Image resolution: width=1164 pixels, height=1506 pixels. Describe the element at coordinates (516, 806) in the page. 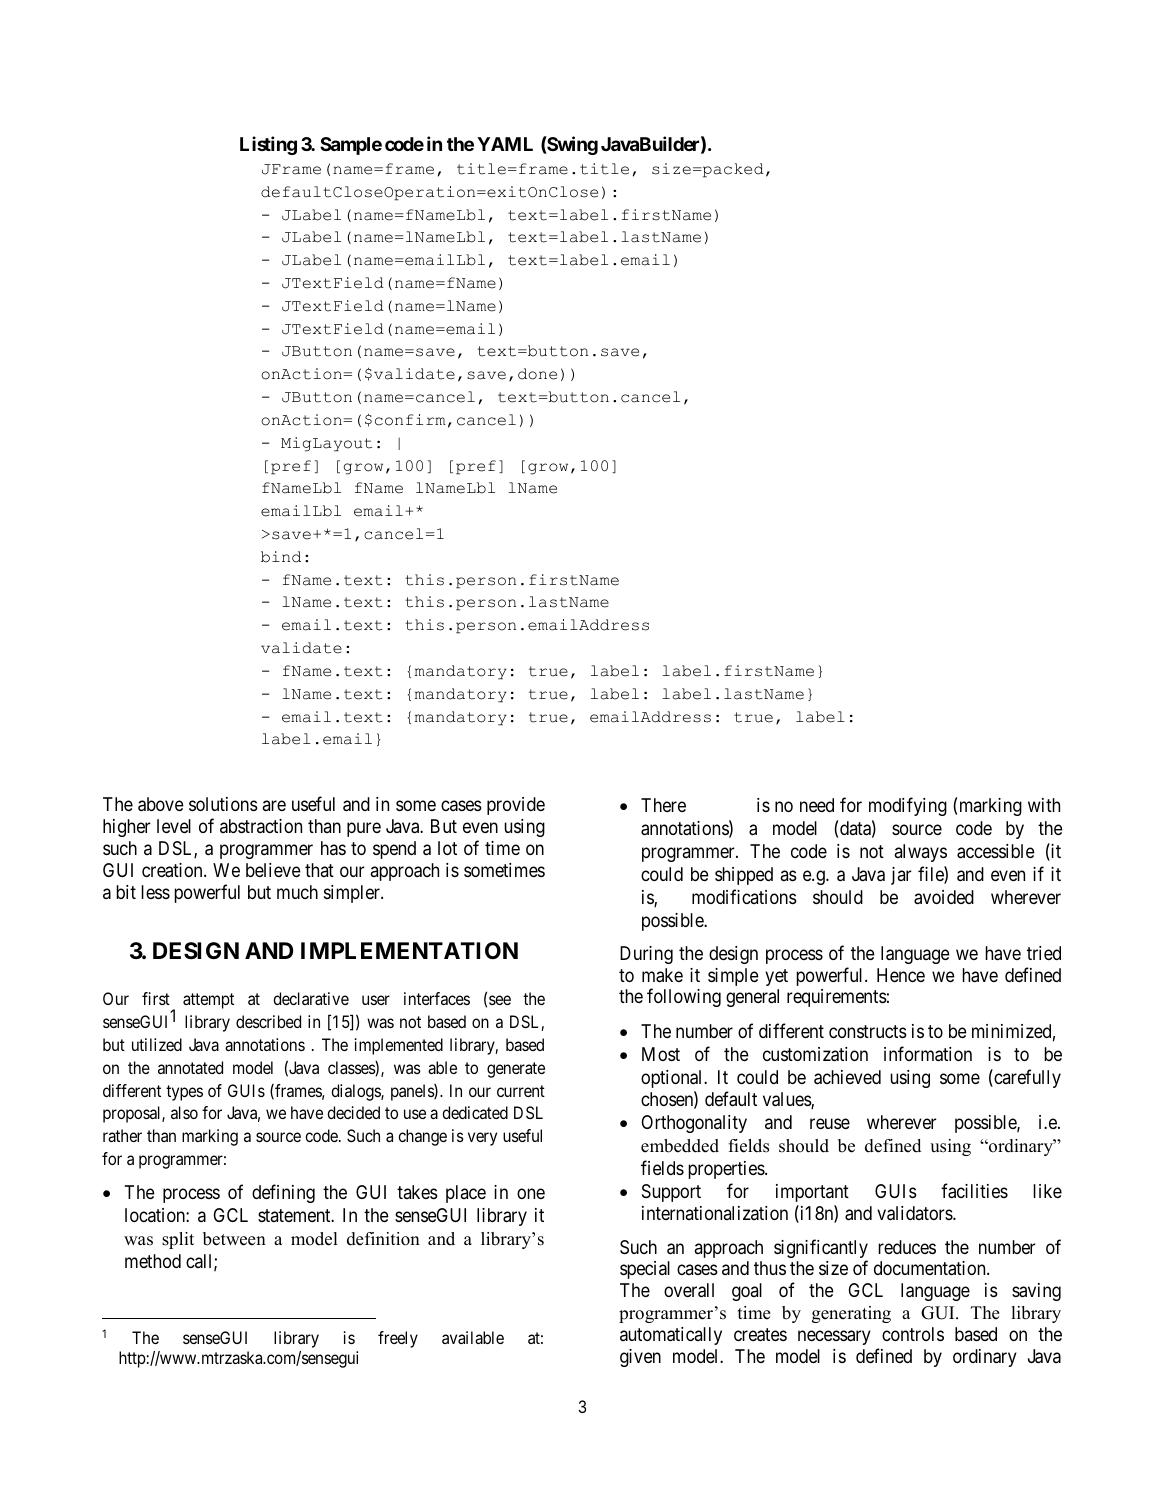

I see `provide` at that location.
